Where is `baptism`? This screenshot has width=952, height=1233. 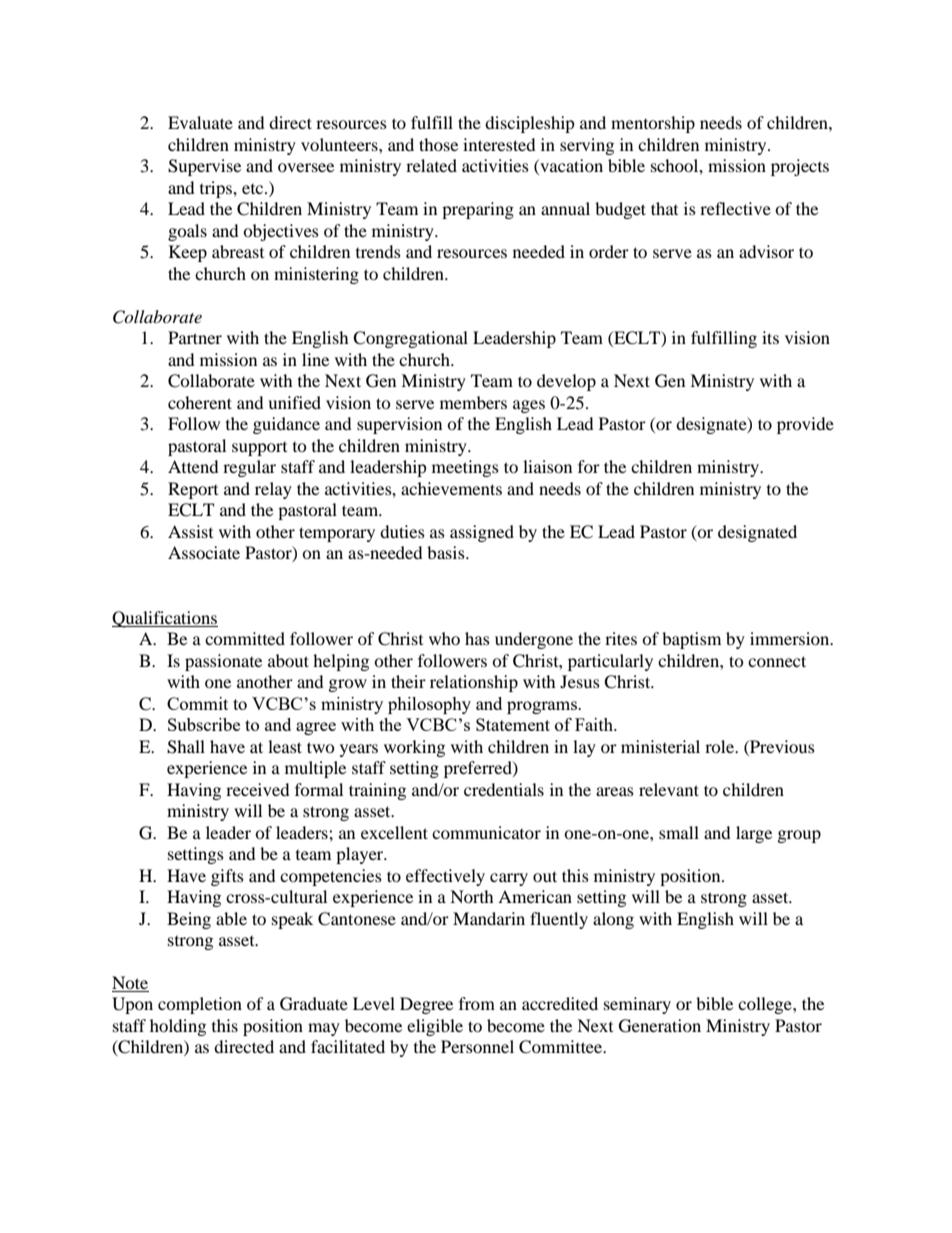
baptism is located at coordinates (691, 640).
